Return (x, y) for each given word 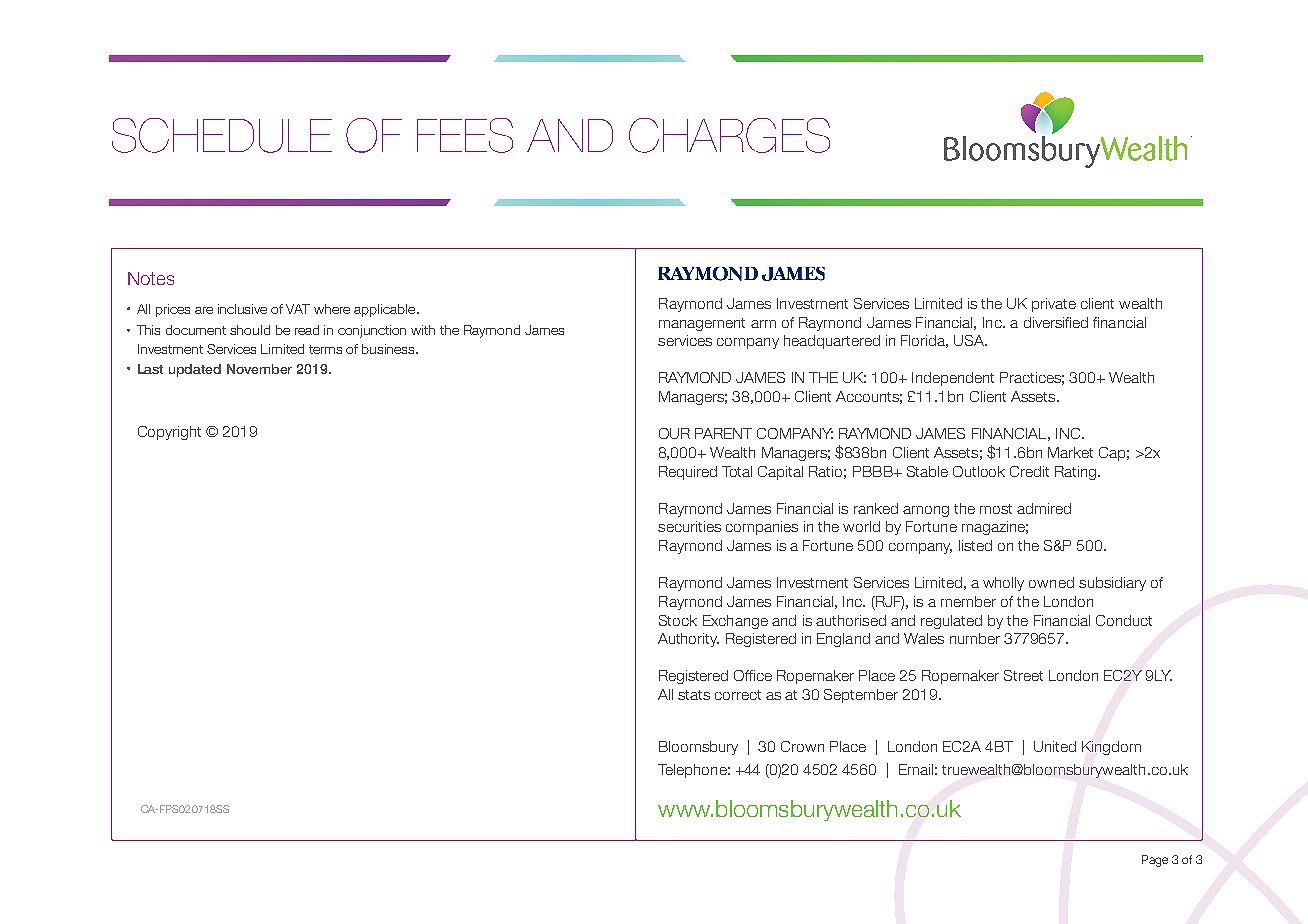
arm (763, 324)
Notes (151, 278)
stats (694, 695)
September (861, 696)
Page (1155, 861)
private (1054, 305)
